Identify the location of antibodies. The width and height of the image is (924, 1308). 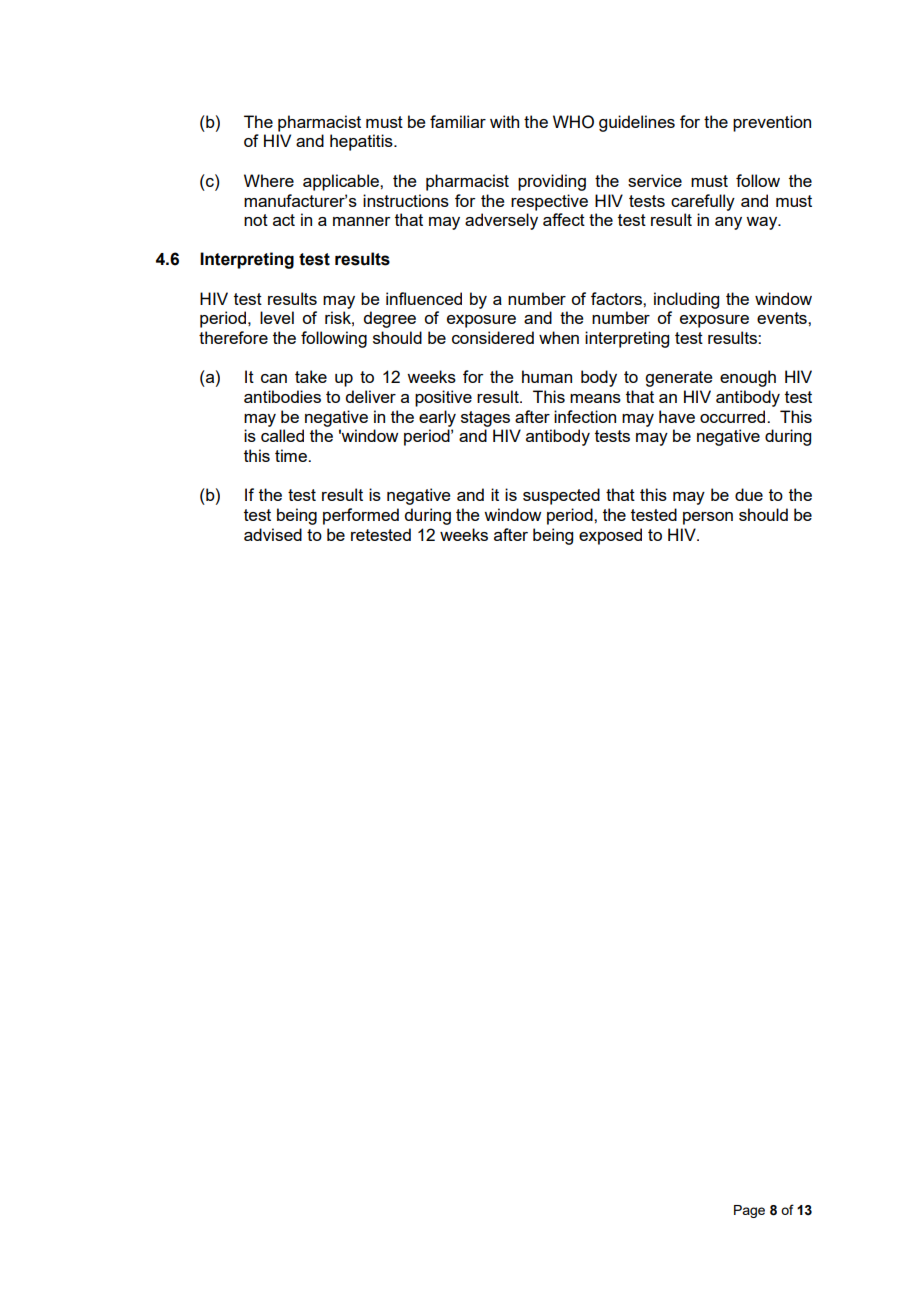
(282, 396).
